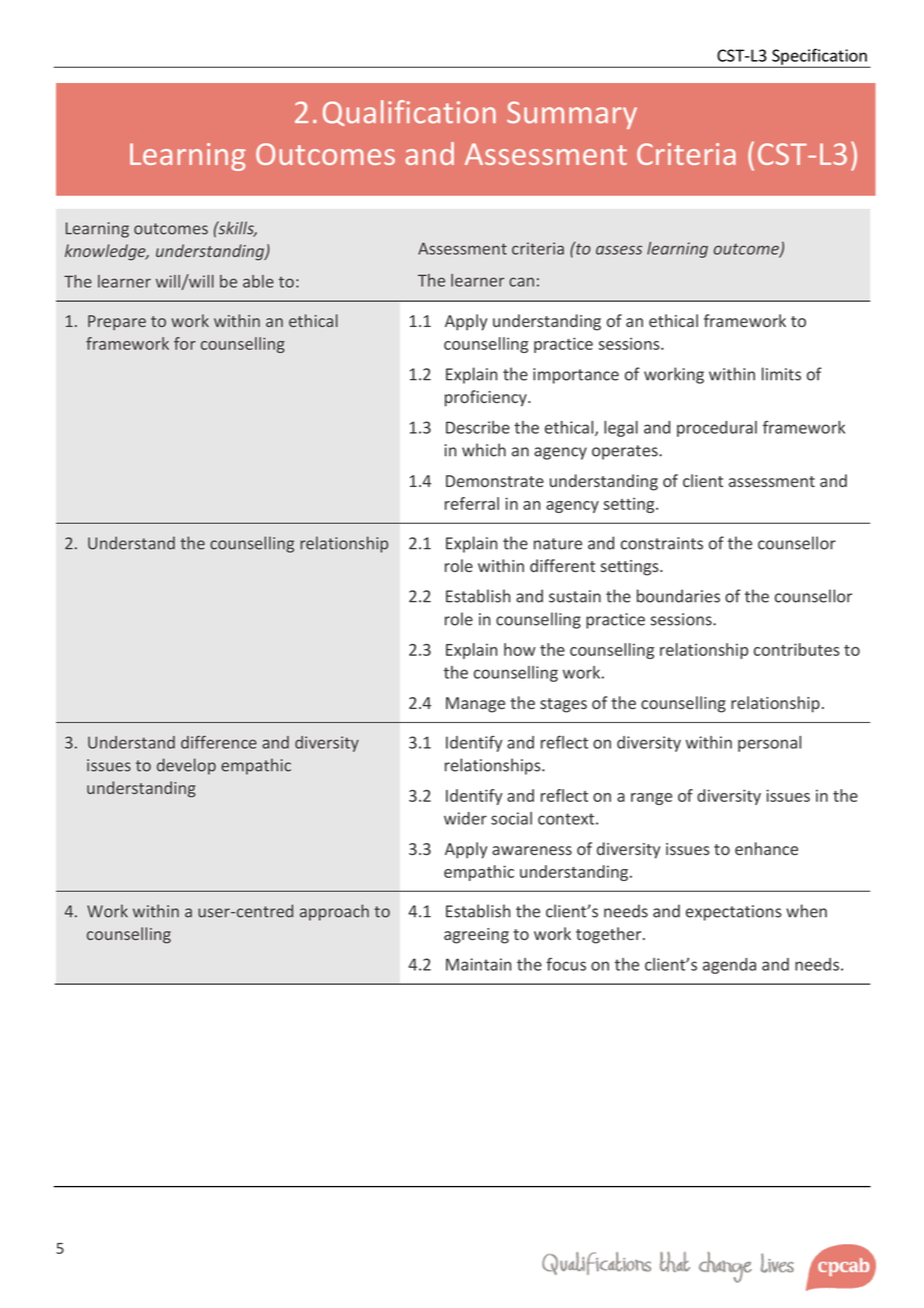  I want to click on knowledge, so click(106, 252).
